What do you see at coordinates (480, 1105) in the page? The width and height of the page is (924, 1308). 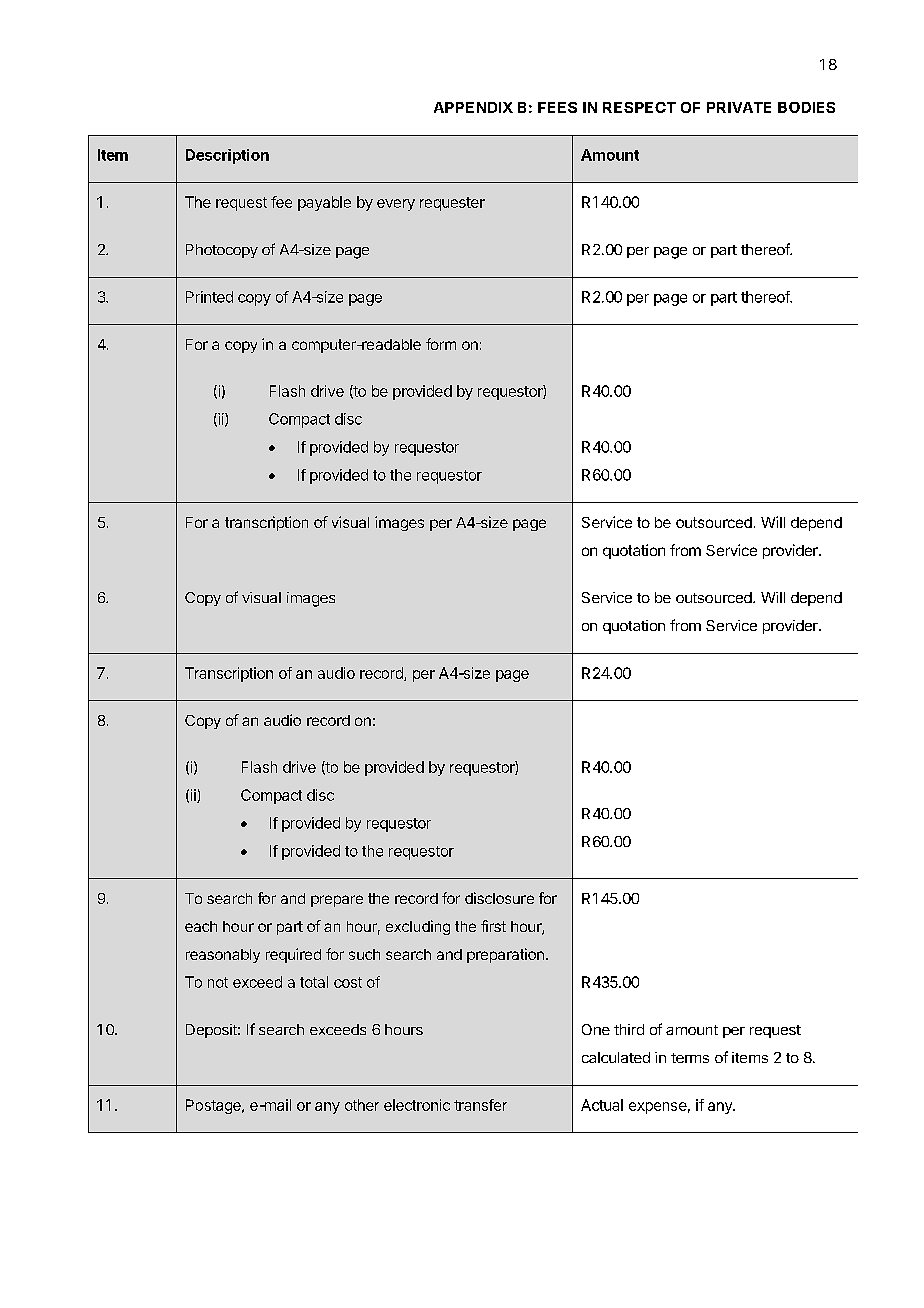 I see `transfer` at bounding box center [480, 1105].
